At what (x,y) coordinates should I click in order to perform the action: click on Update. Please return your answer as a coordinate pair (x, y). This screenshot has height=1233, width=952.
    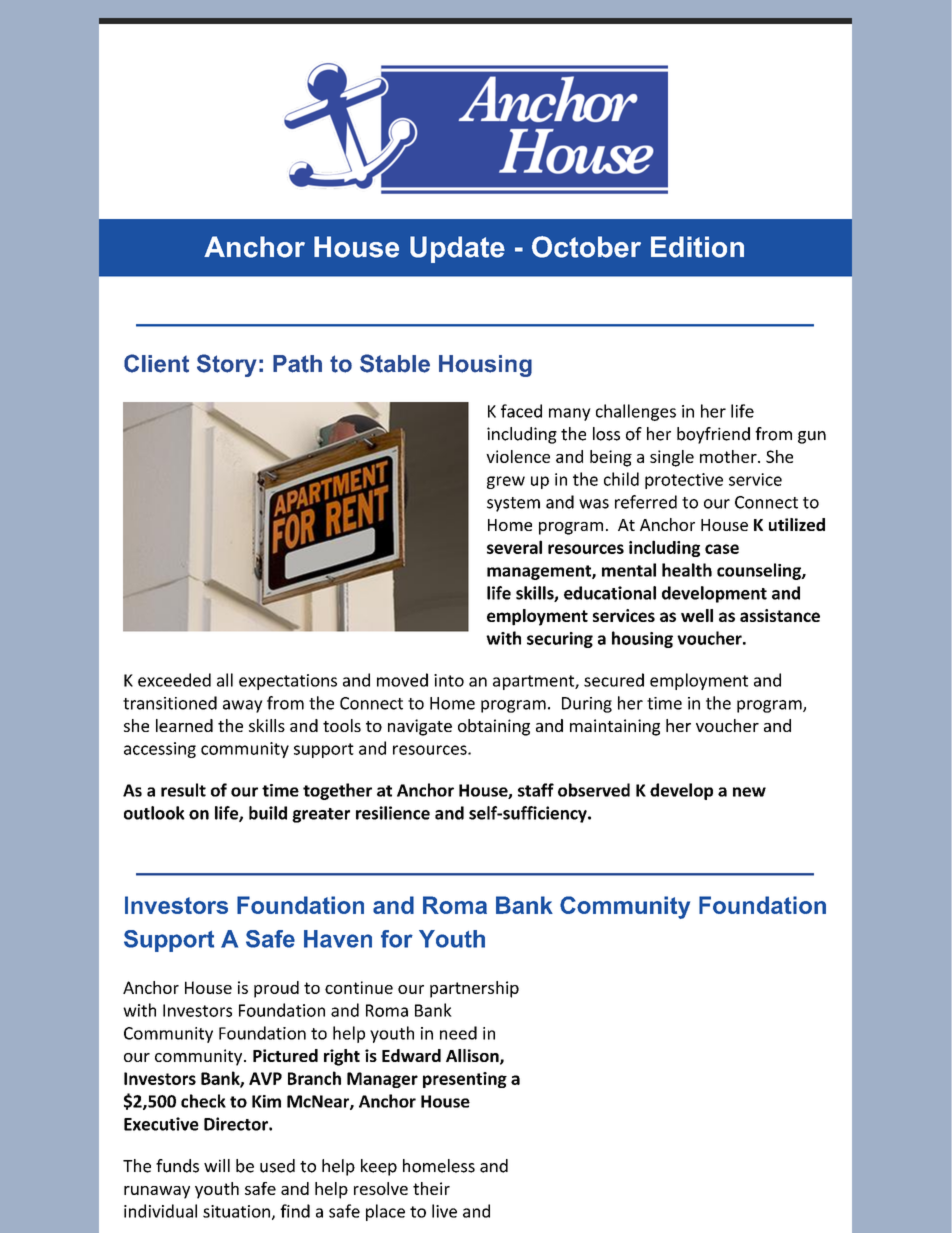
    Looking at the image, I should click on (457, 249).
